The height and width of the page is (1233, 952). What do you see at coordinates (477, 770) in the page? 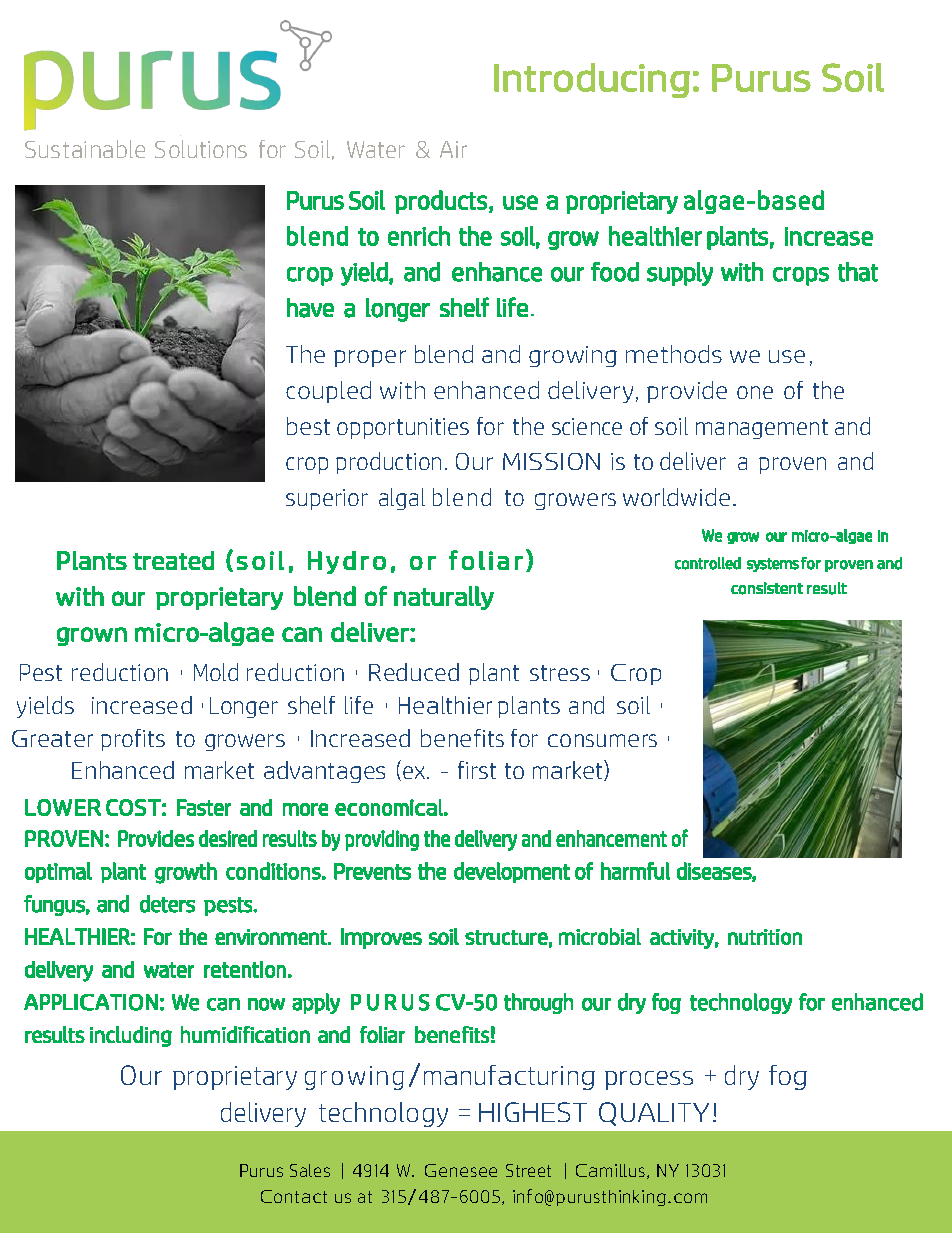
I see `first` at bounding box center [477, 770].
